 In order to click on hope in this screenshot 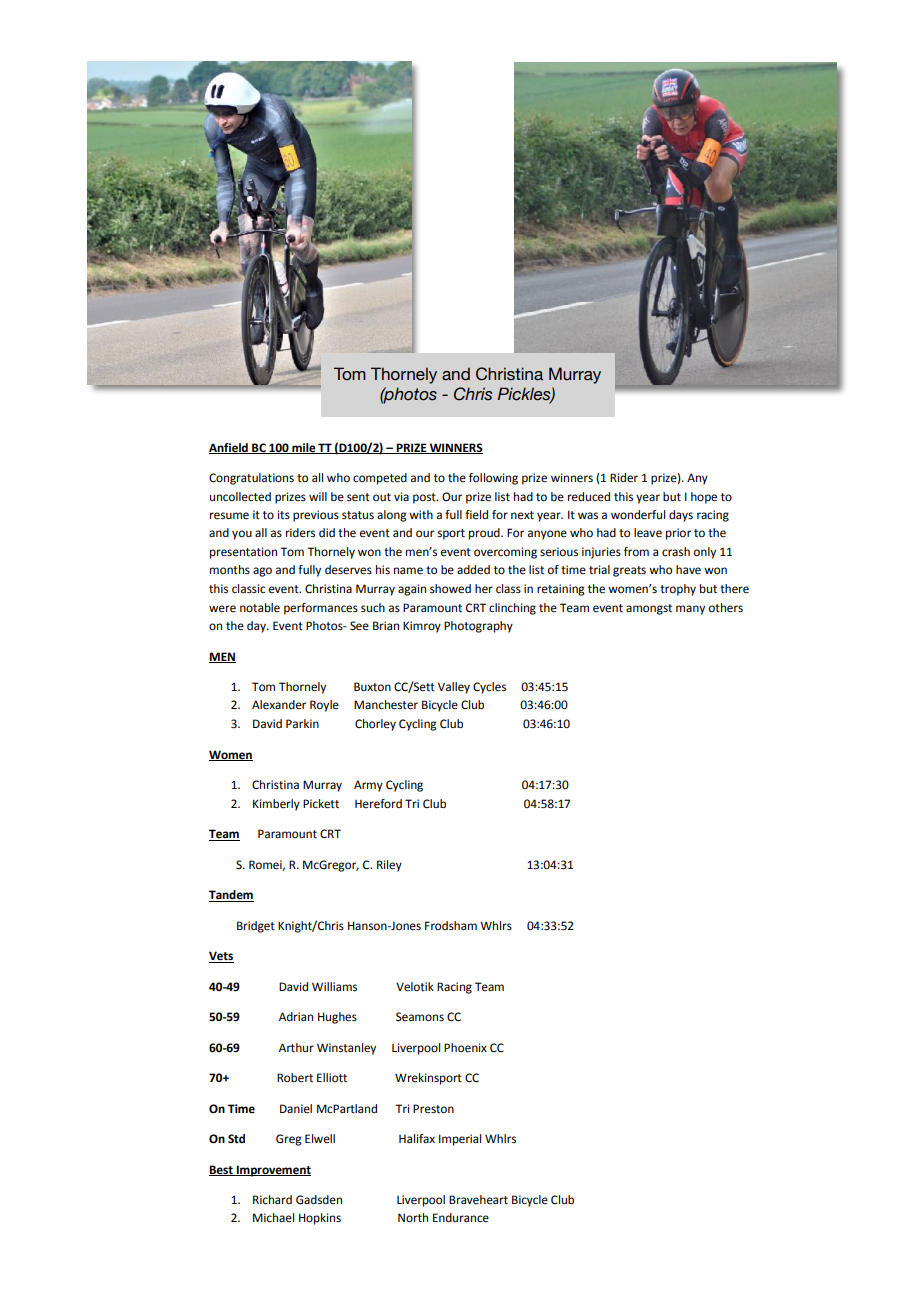, I will do `click(704, 498)`.
